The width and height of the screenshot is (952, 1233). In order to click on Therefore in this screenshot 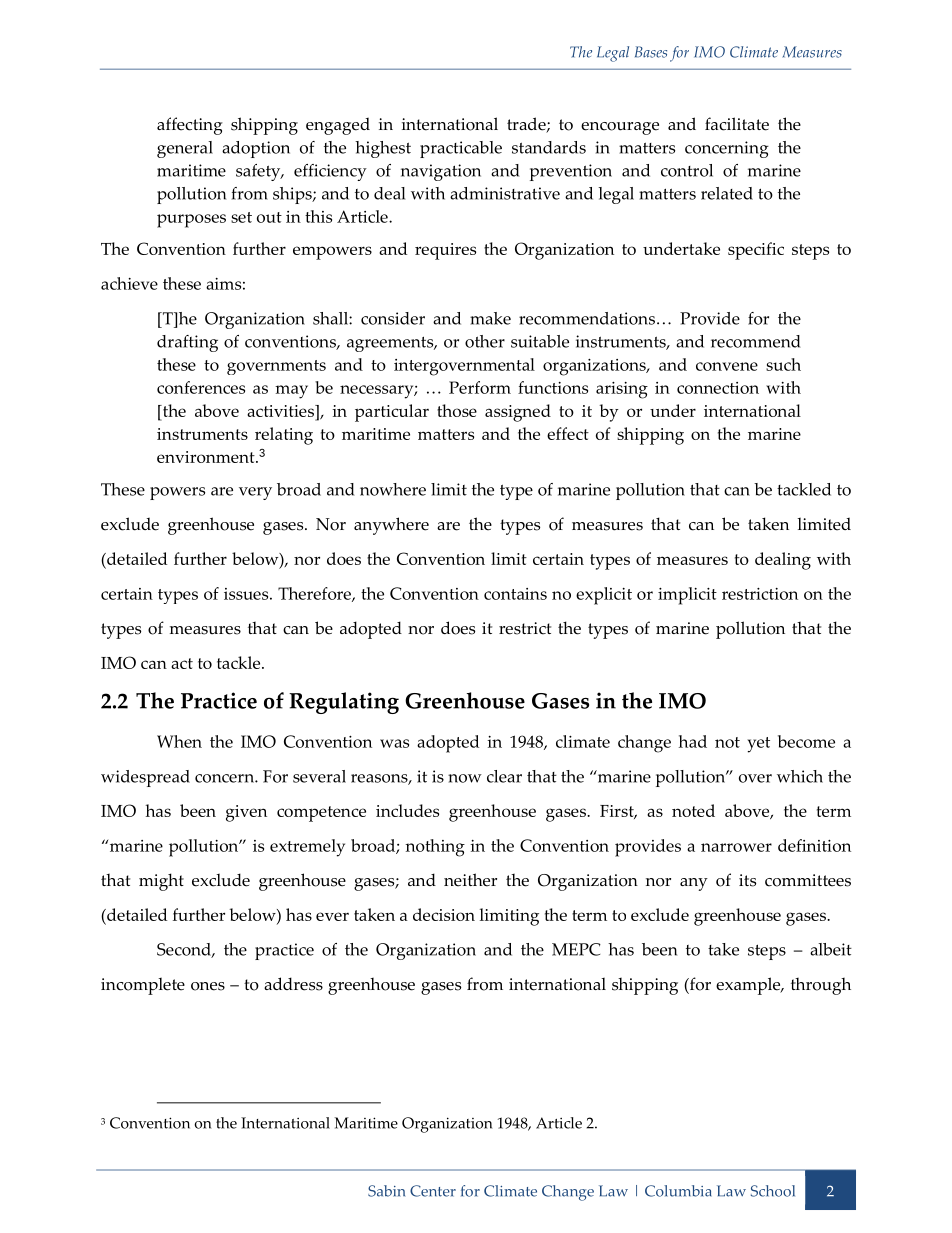, I will do `click(315, 594)`.
